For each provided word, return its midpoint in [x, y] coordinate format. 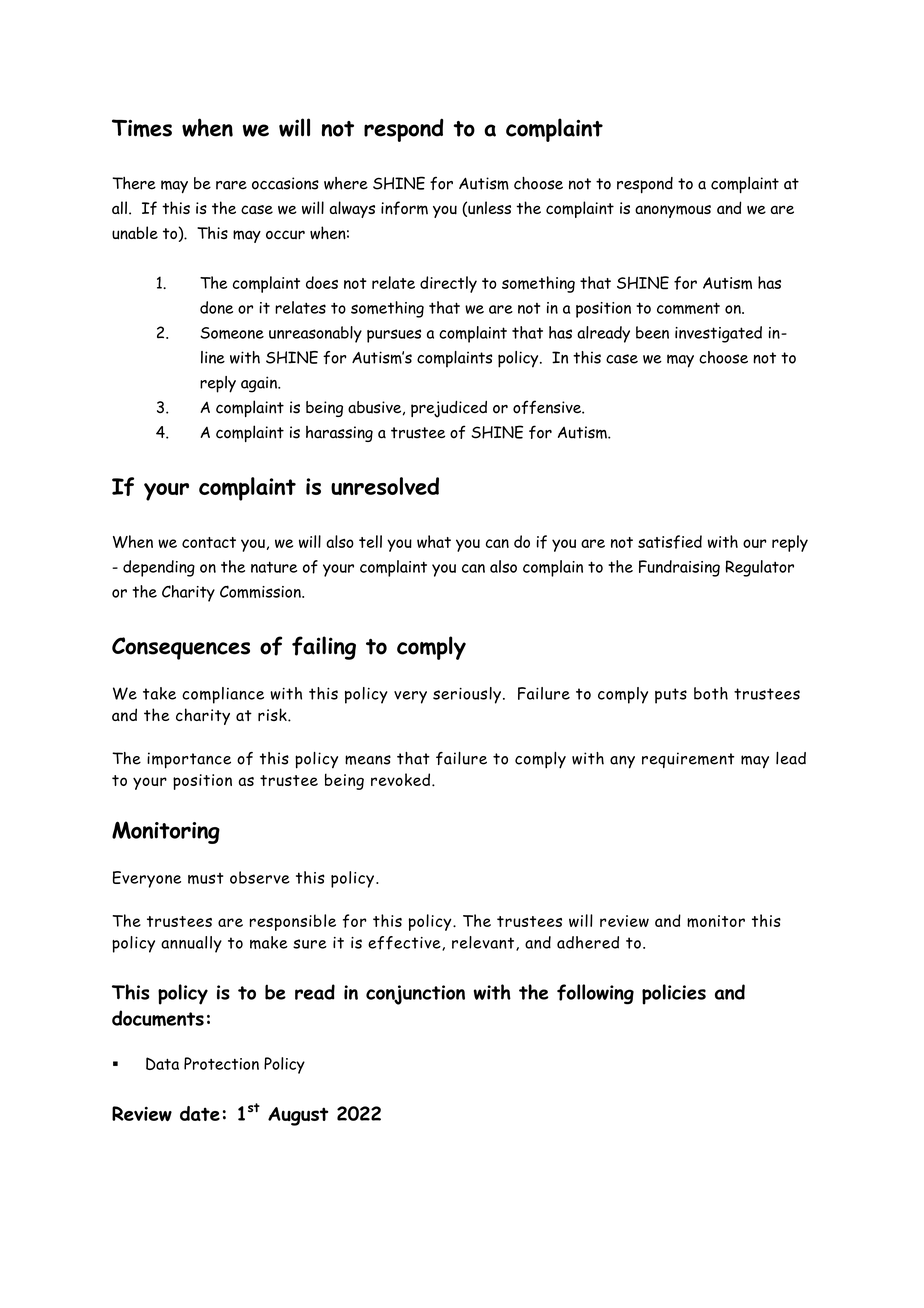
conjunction [415, 995]
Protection [221, 1063]
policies [674, 994]
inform [404, 208]
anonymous [673, 211]
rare [231, 185]
